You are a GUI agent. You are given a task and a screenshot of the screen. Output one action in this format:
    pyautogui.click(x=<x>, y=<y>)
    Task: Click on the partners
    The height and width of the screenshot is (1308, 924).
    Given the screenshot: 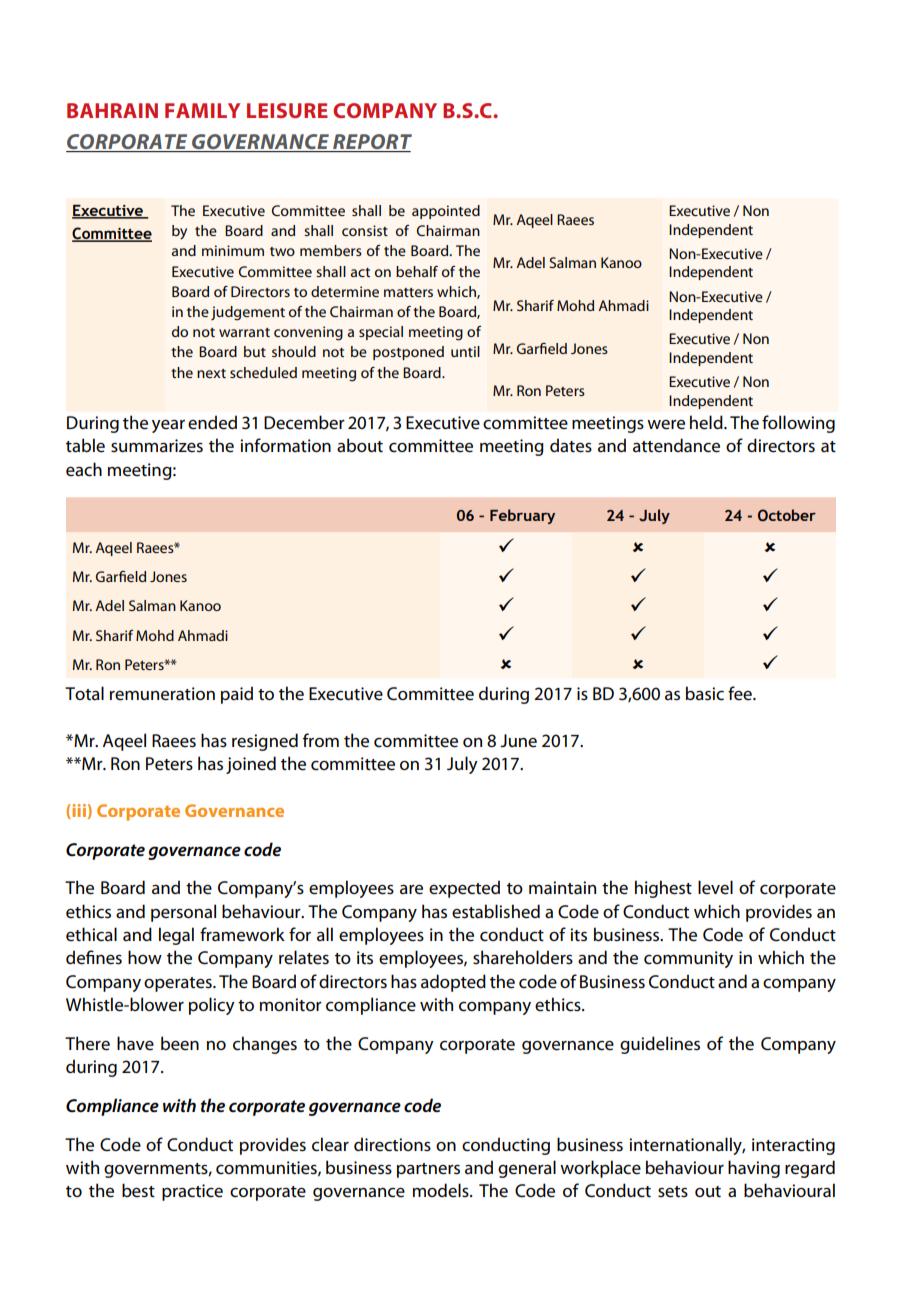 What is the action you would take?
    pyautogui.click(x=428, y=1170)
